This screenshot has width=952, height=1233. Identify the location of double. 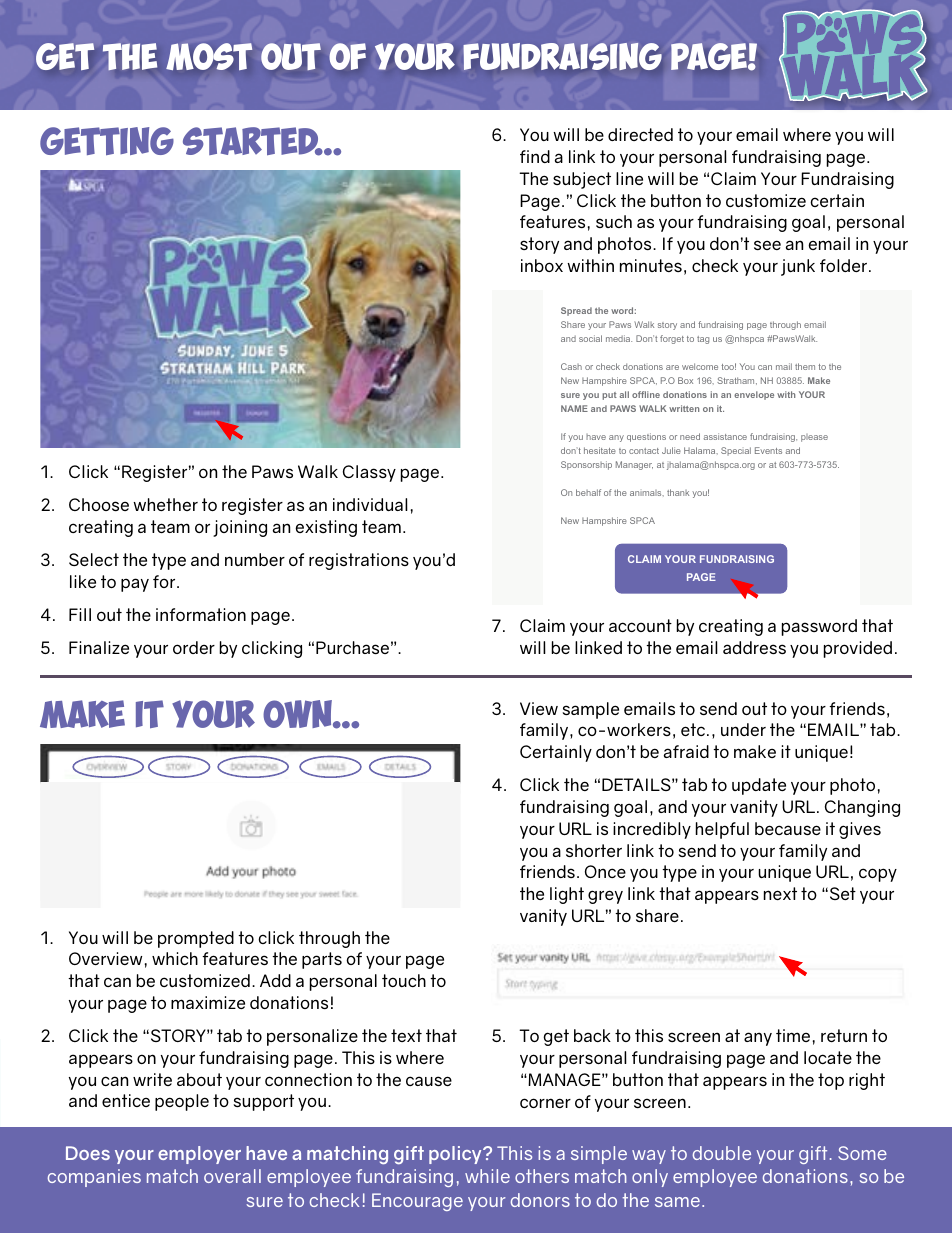
(722, 1153).
